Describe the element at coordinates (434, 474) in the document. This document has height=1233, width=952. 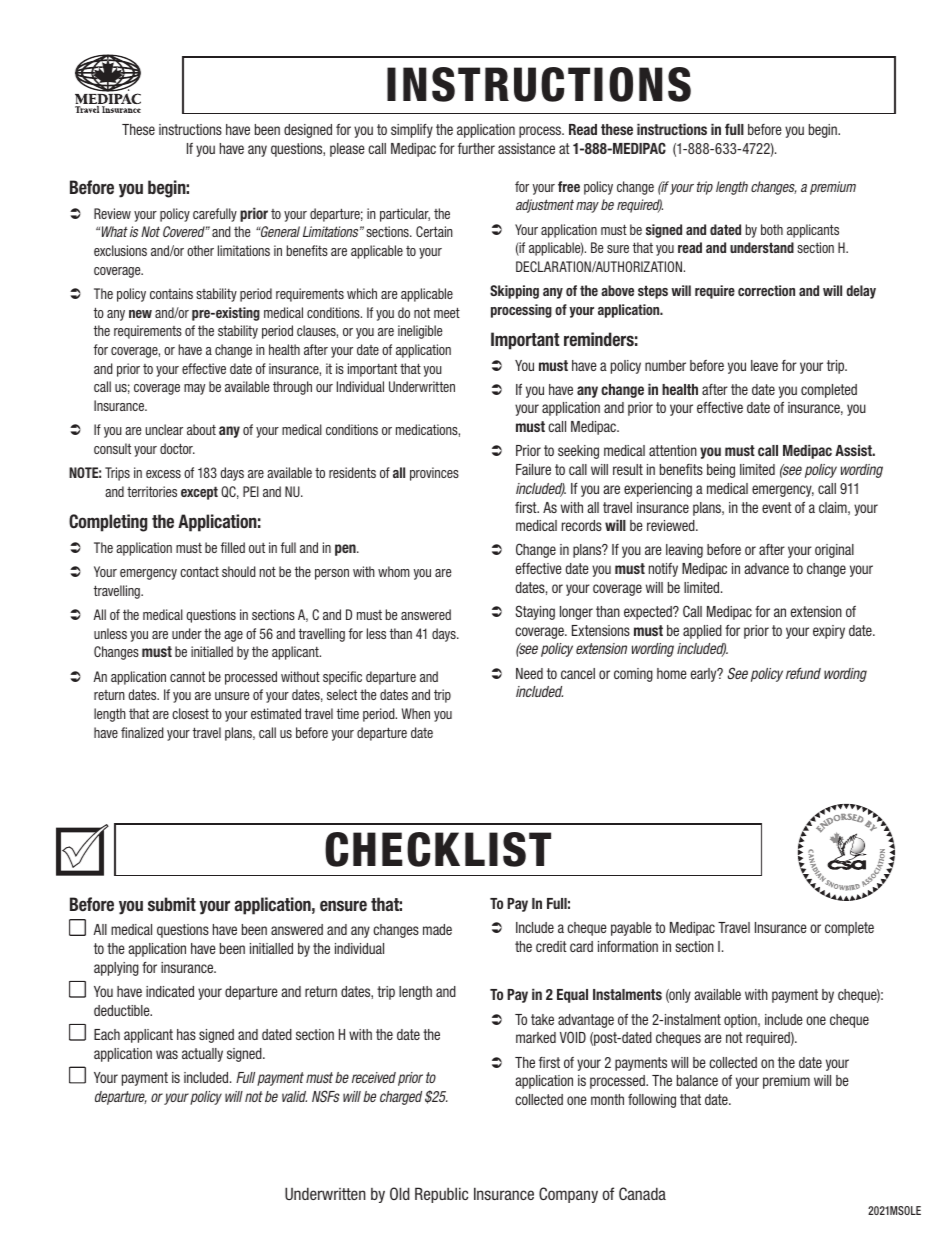
I see `provinces` at that location.
